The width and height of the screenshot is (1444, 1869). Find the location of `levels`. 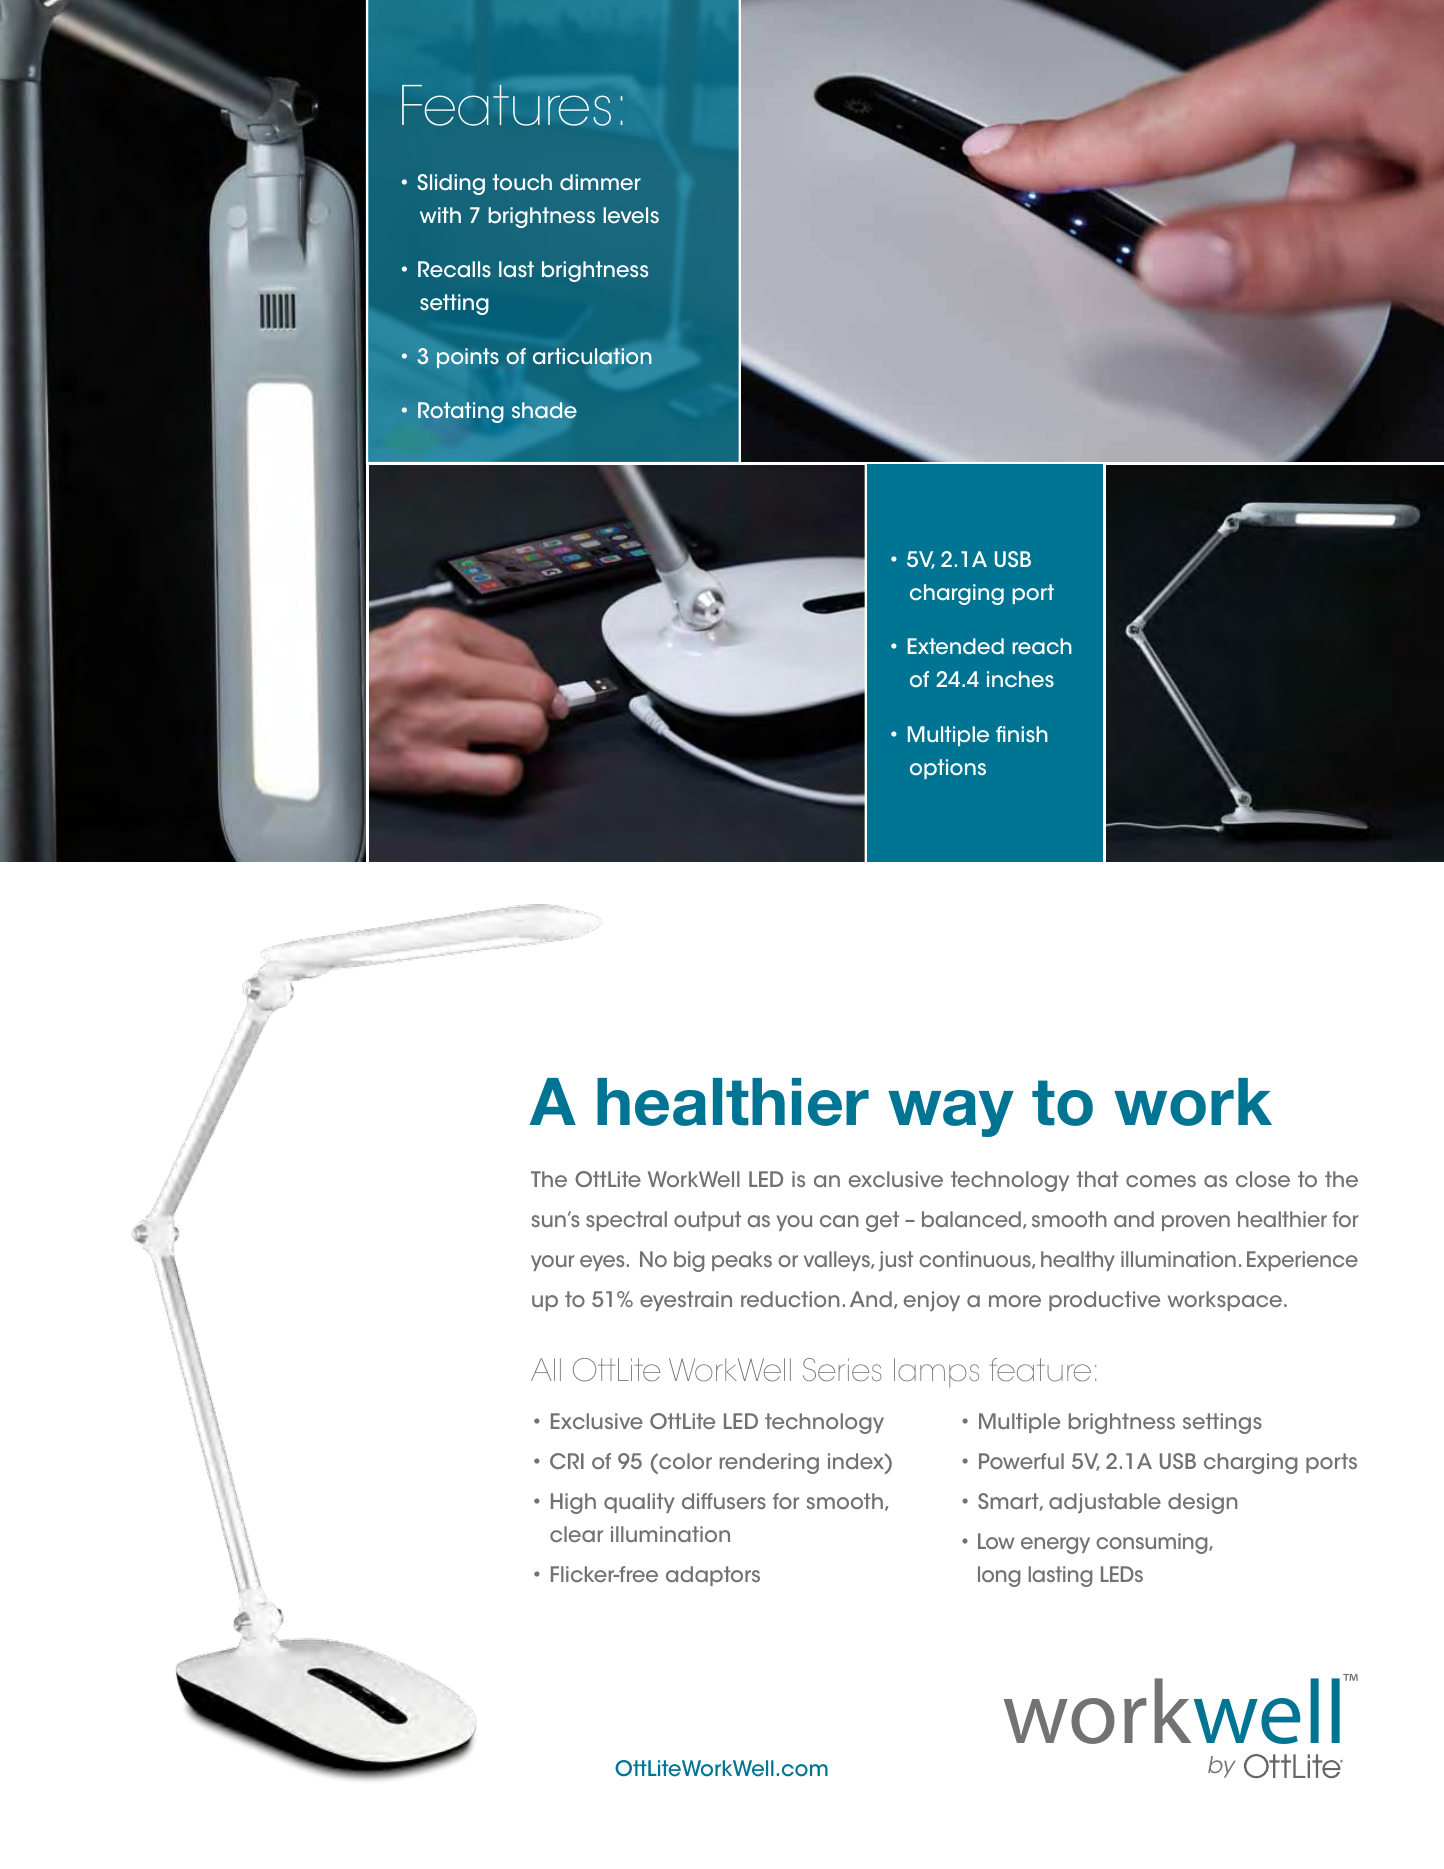

levels is located at coordinates (631, 215).
